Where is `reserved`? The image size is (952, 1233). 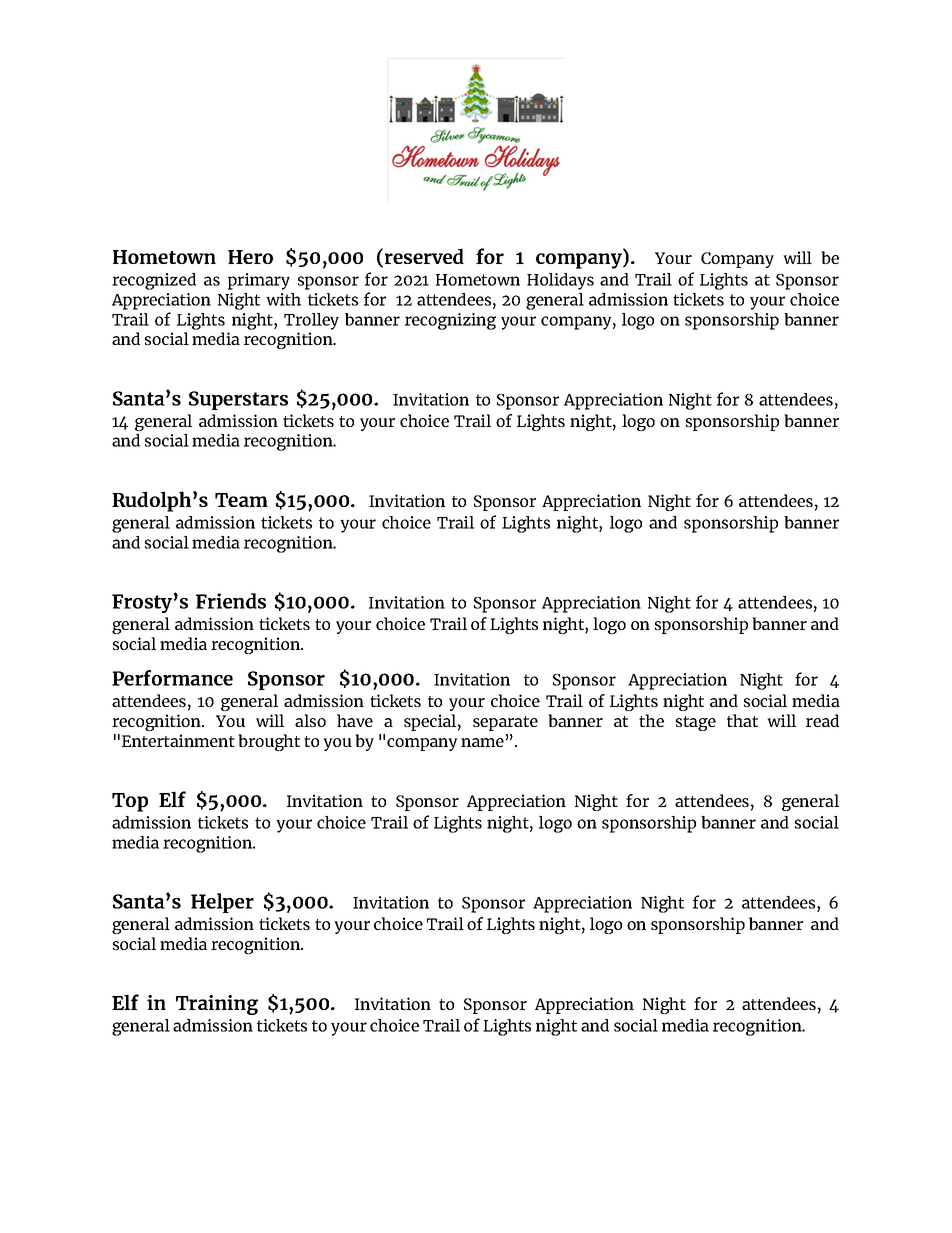
reserved is located at coordinates (424, 256).
